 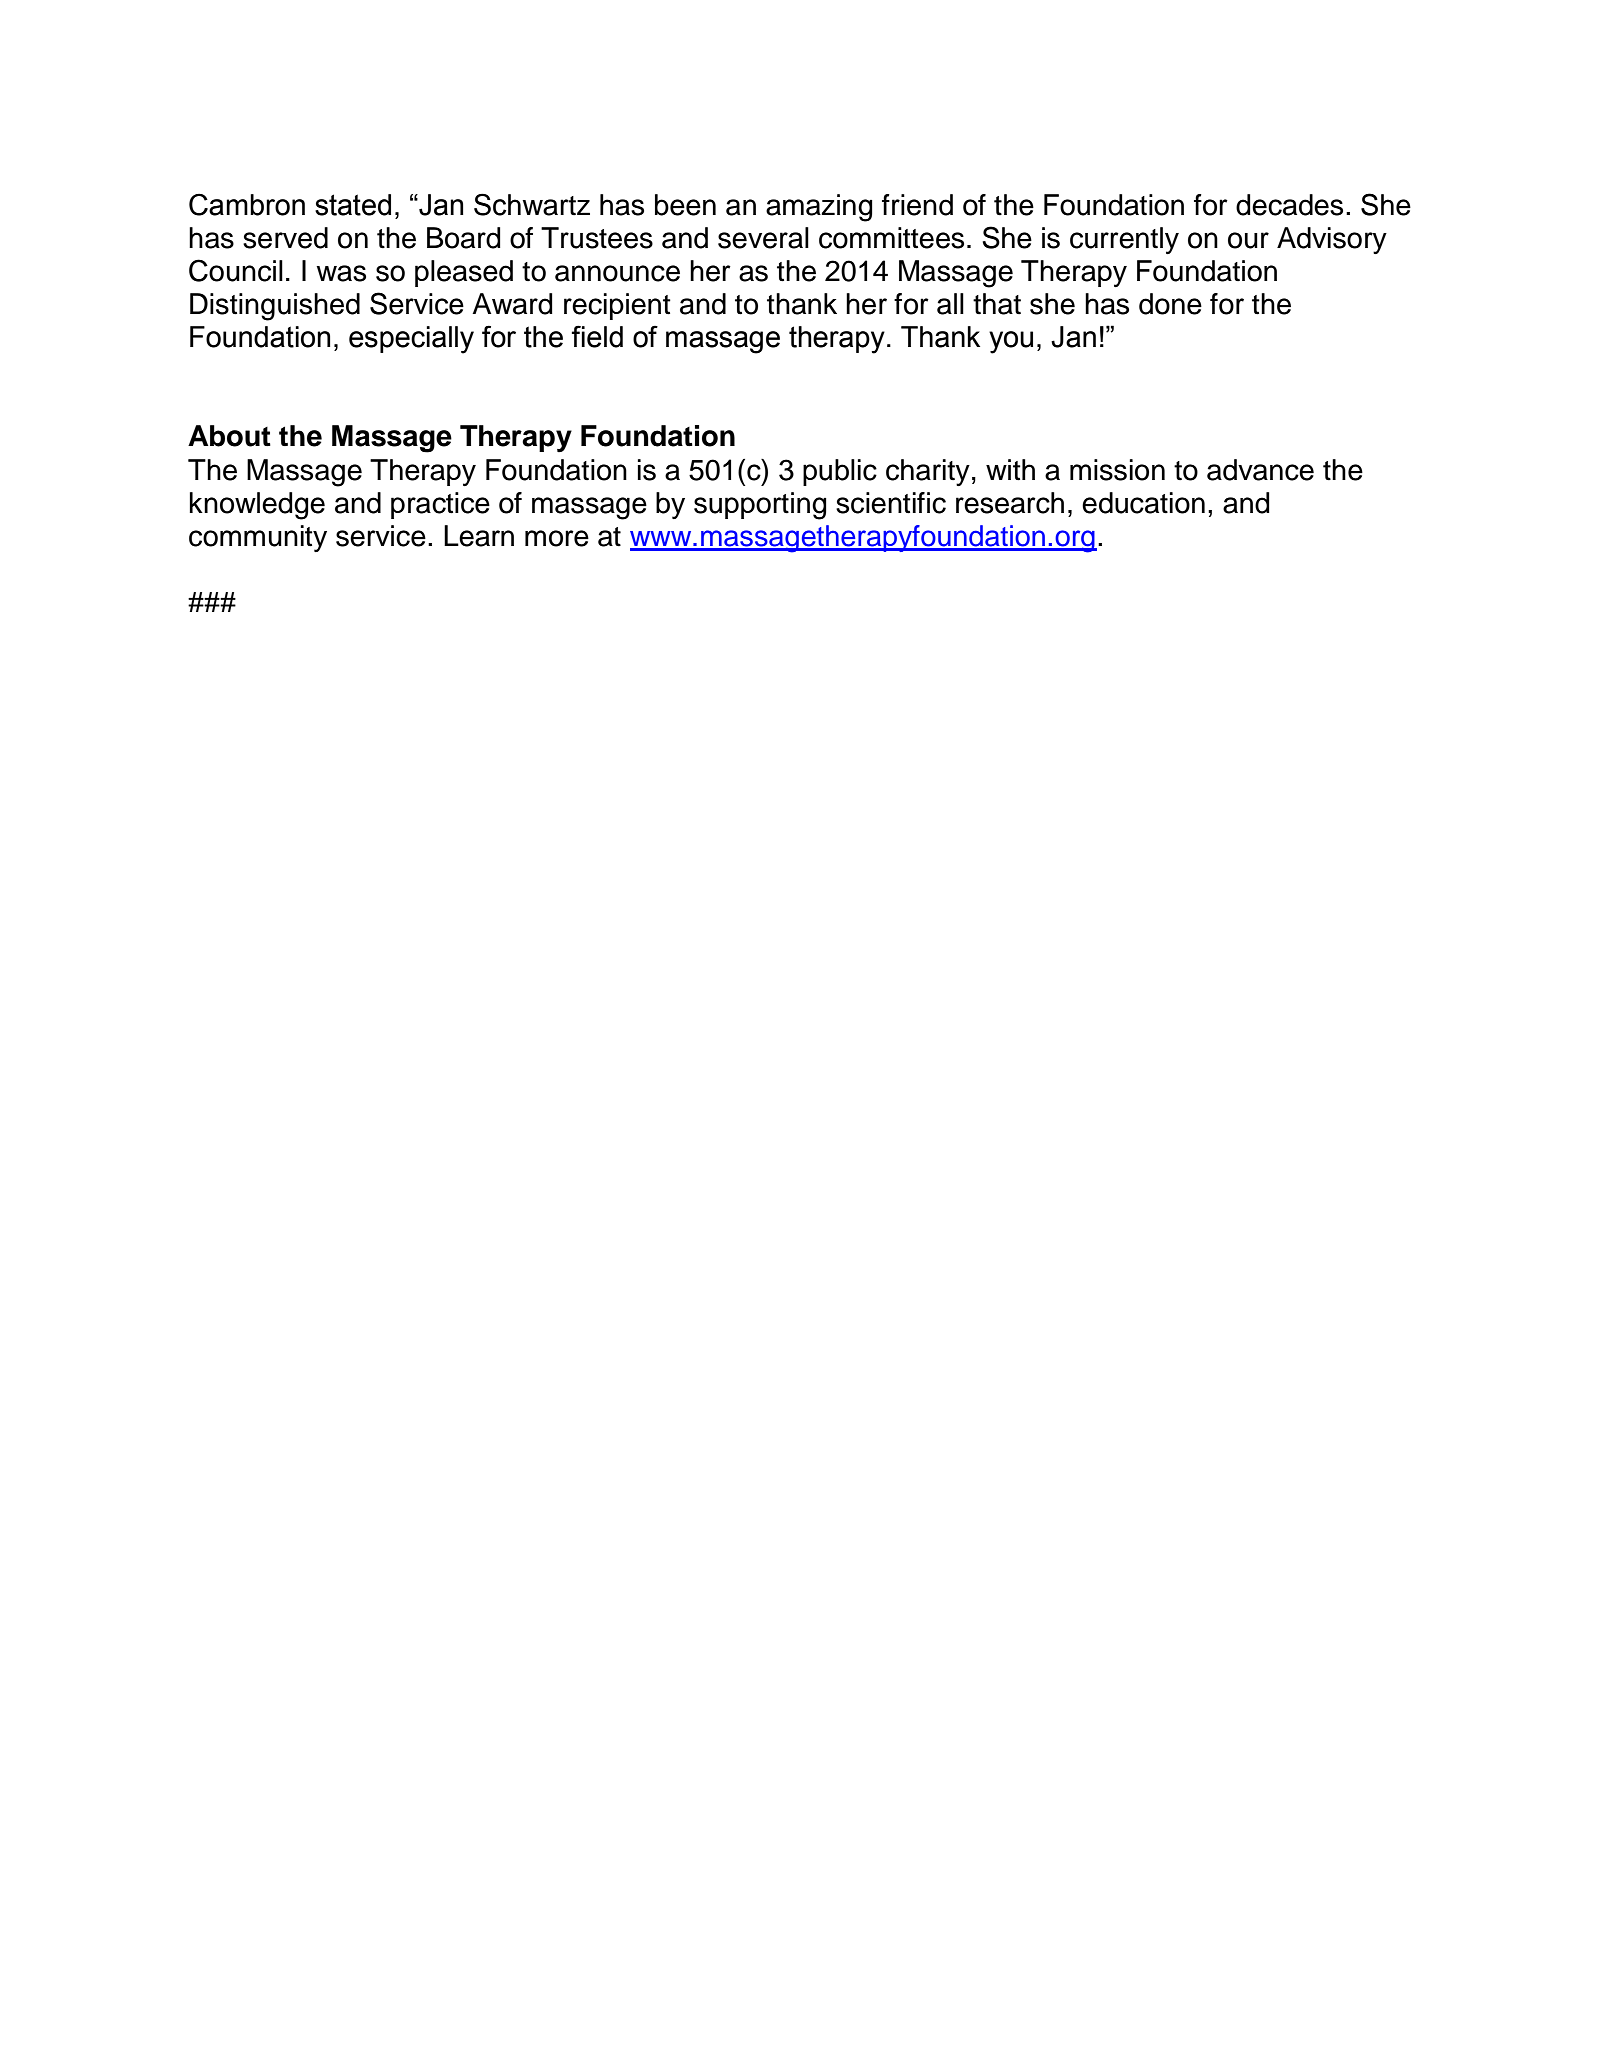 What do you see at coordinates (411, 340) in the screenshot?
I see `especially` at bounding box center [411, 340].
